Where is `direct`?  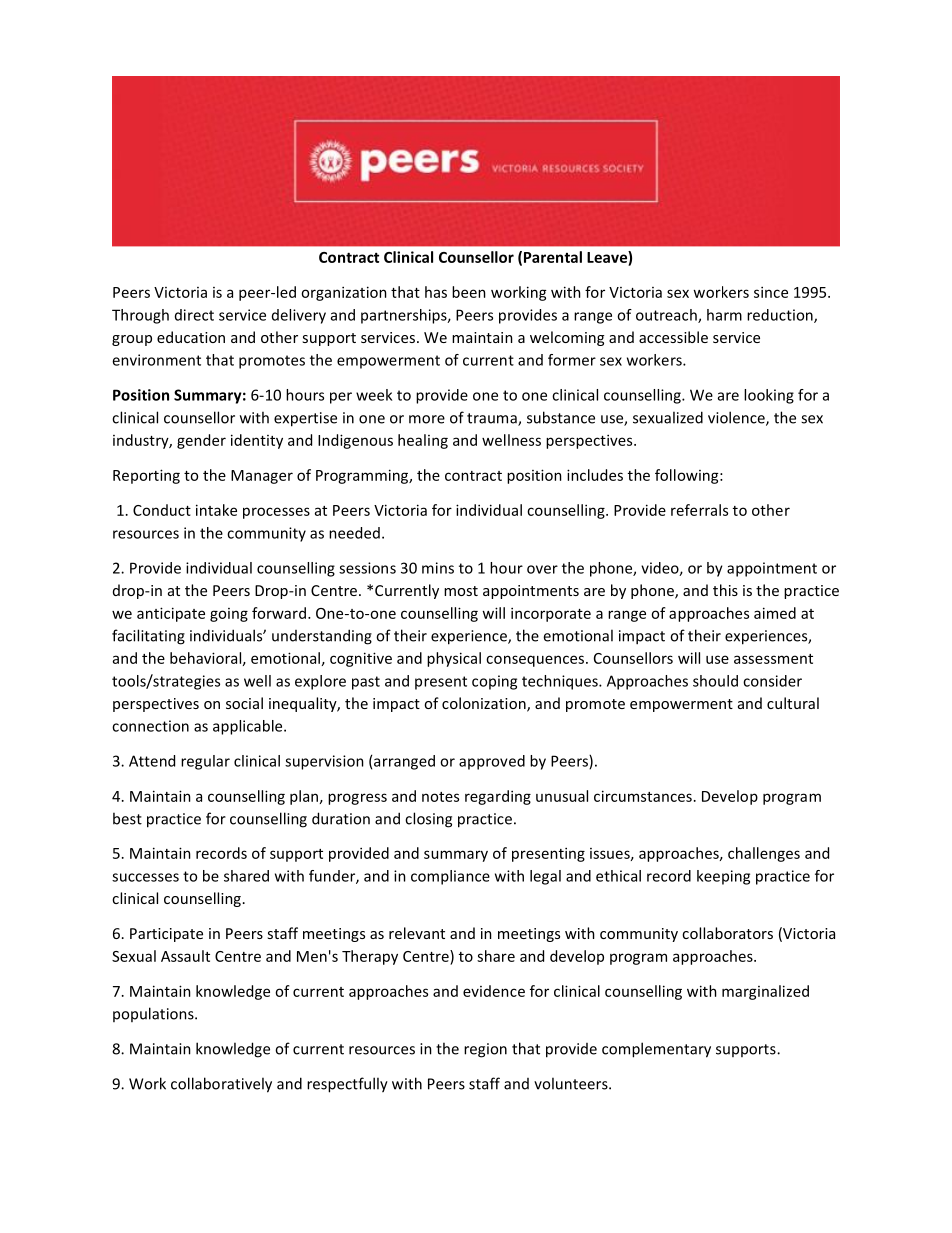
direct is located at coordinates (194, 315).
